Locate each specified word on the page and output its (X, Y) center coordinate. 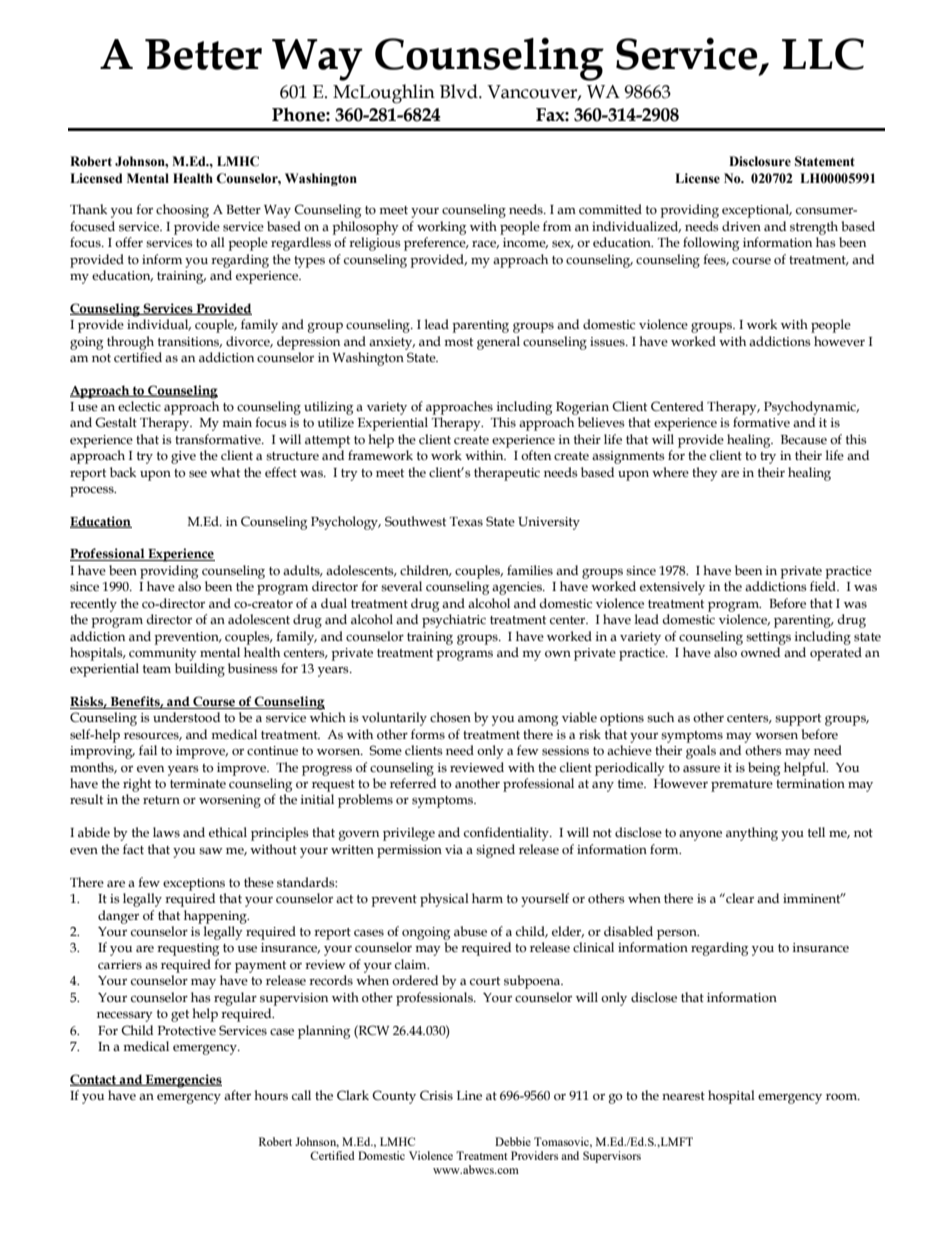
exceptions (194, 884)
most (458, 342)
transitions (190, 342)
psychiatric (454, 621)
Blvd (460, 91)
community (163, 654)
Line (469, 1095)
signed (495, 851)
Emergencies (183, 1081)
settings (768, 638)
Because (804, 440)
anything (752, 834)
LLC (823, 54)
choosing (182, 211)
